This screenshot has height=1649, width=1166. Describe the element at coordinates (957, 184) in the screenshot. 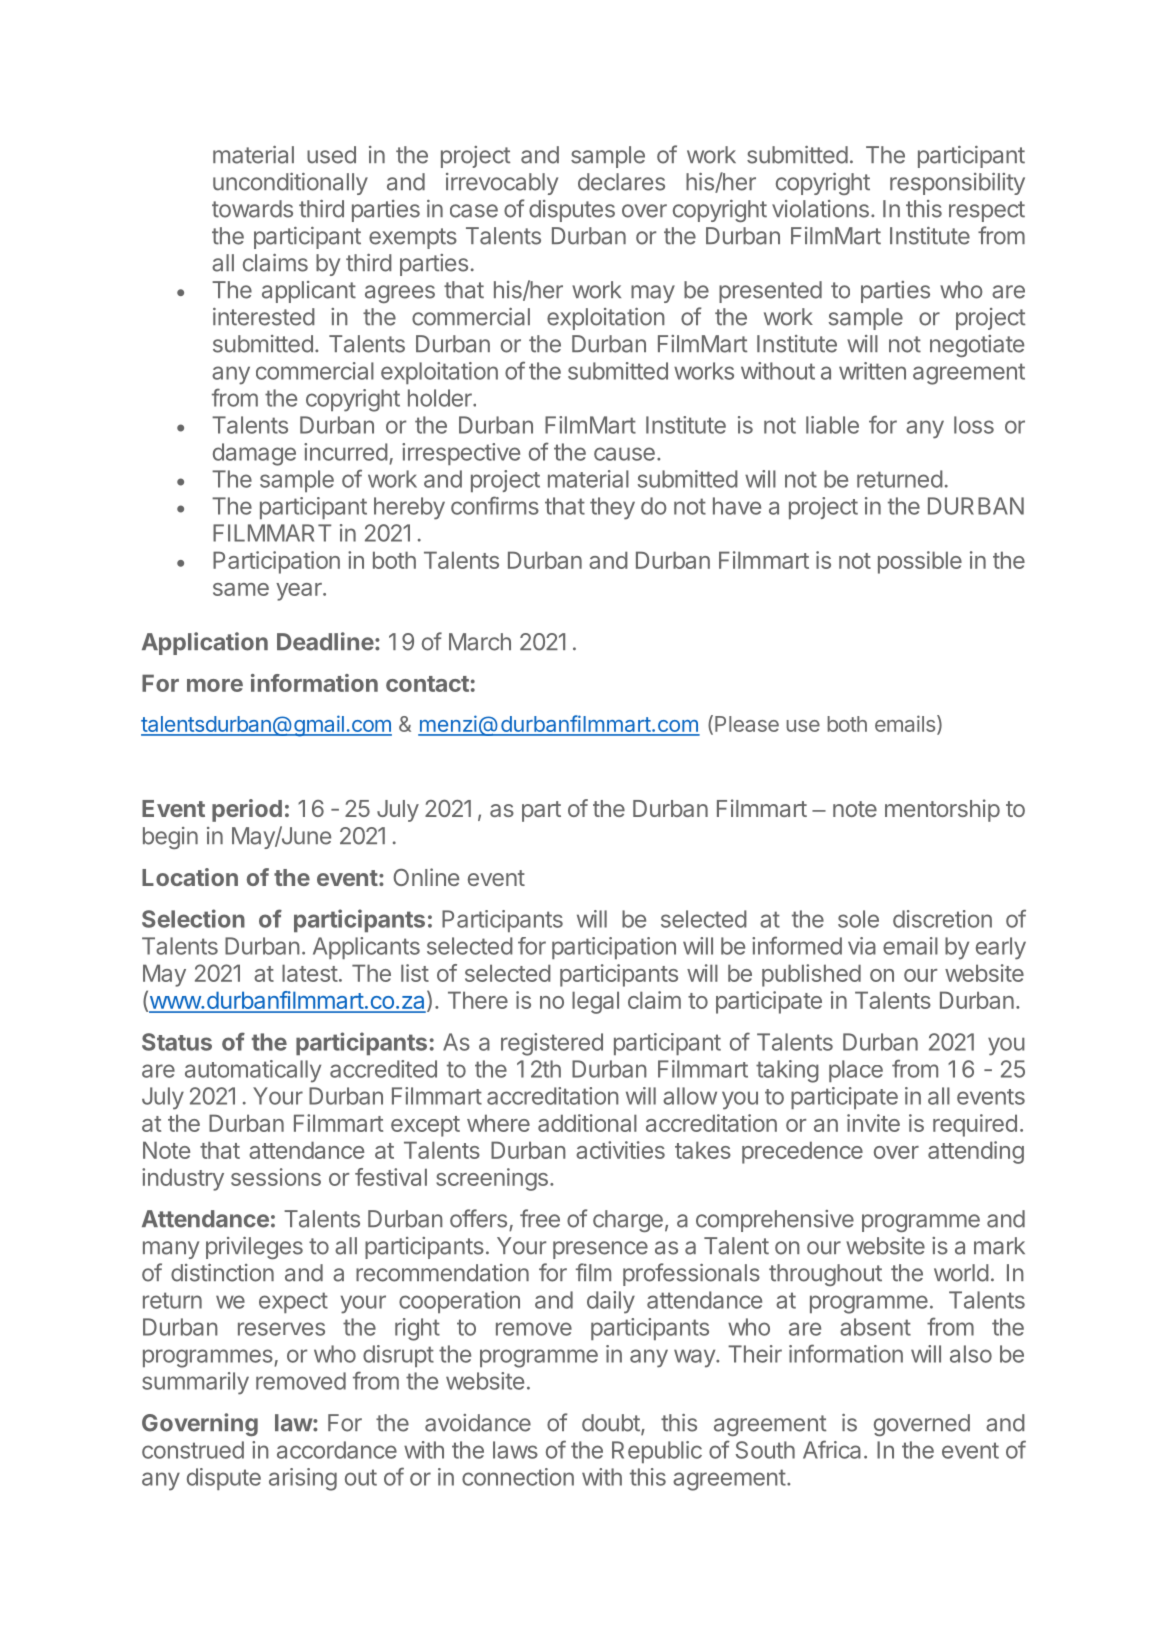

I see `responsibility` at that location.
